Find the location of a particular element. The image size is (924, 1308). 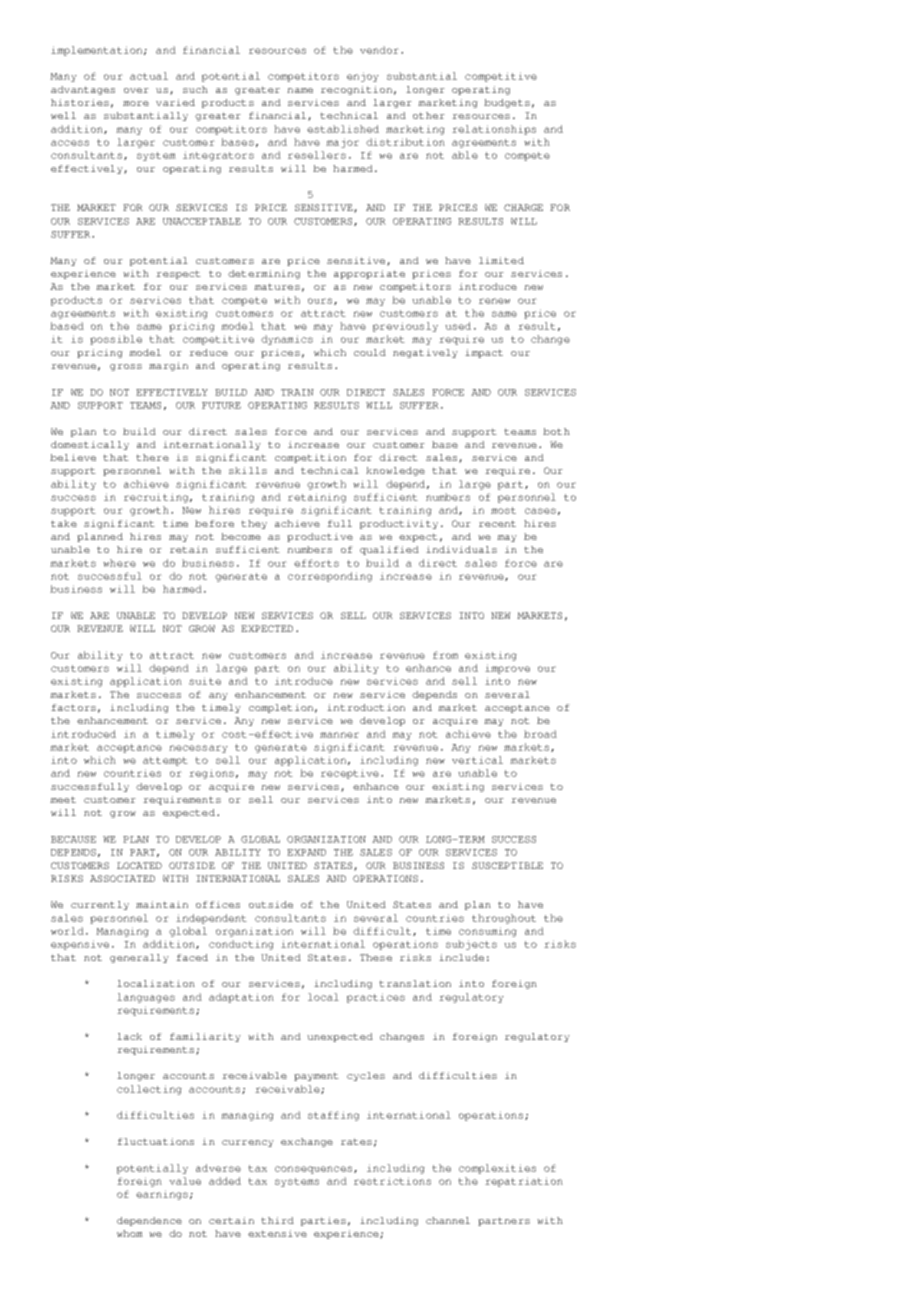

over is located at coordinates (136, 90).
